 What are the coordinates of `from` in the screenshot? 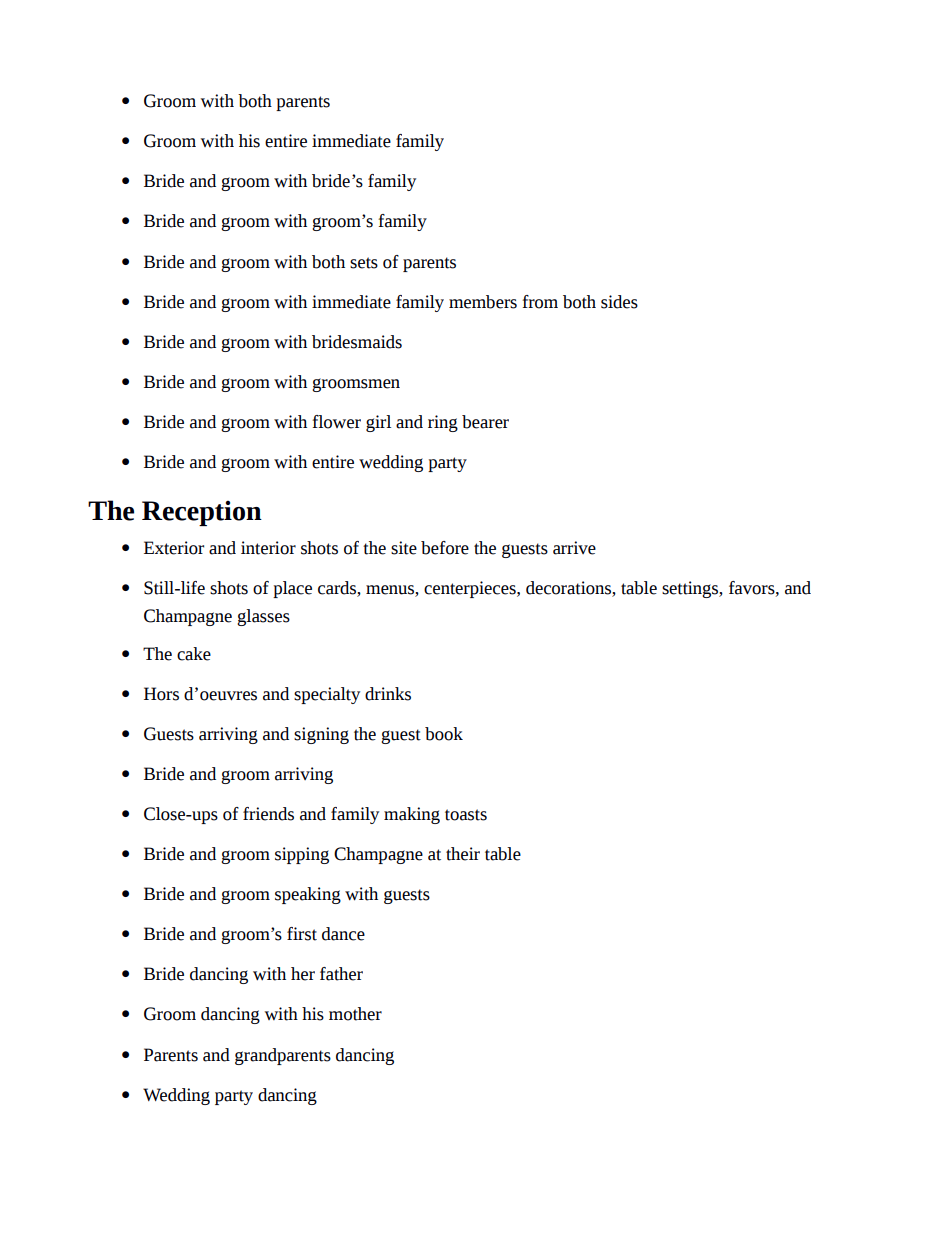 It's located at (540, 302).
